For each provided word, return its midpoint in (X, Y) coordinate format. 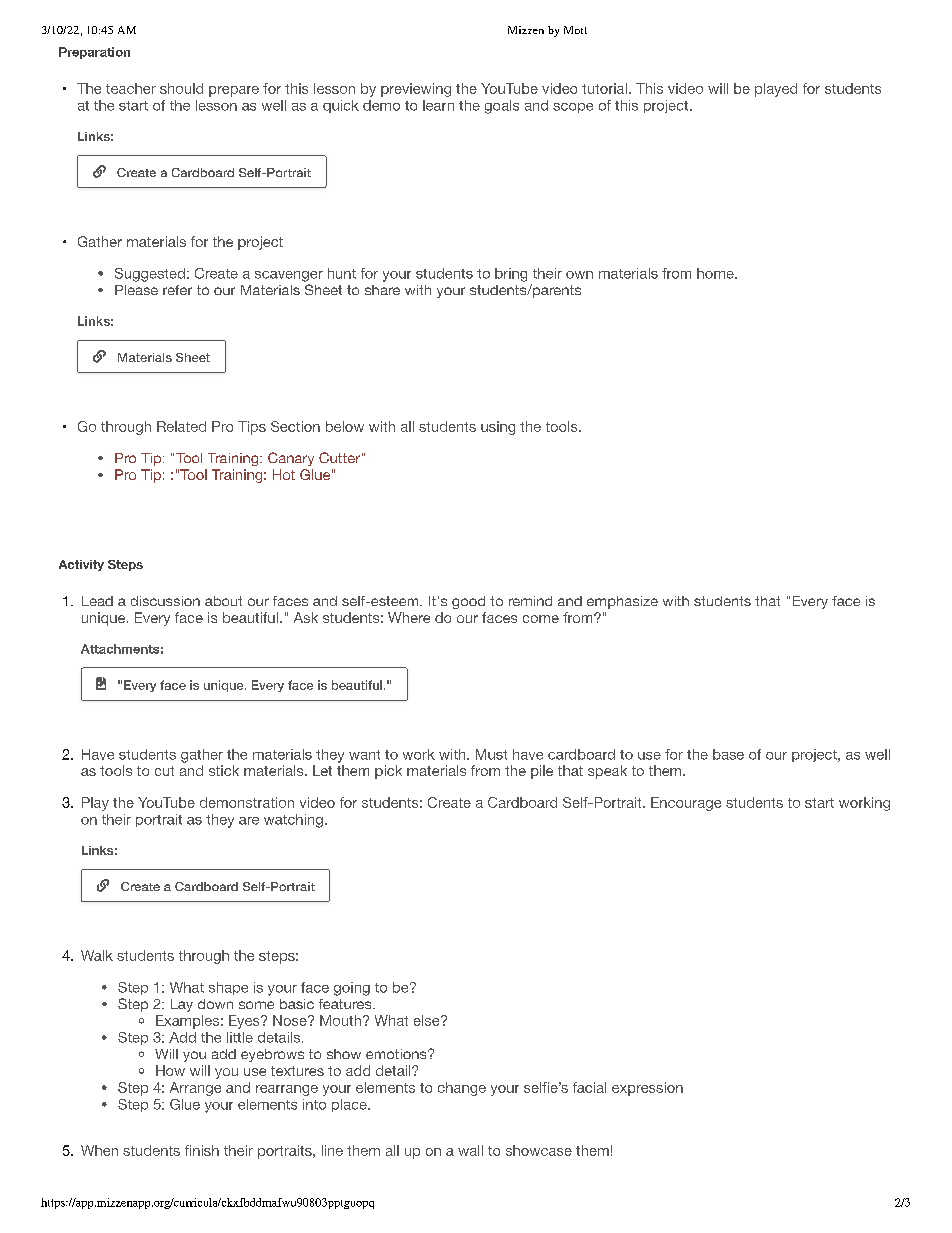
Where (409, 617)
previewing (416, 90)
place (350, 1105)
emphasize (622, 602)
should (181, 88)
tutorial (604, 88)
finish (202, 1150)
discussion (165, 601)
